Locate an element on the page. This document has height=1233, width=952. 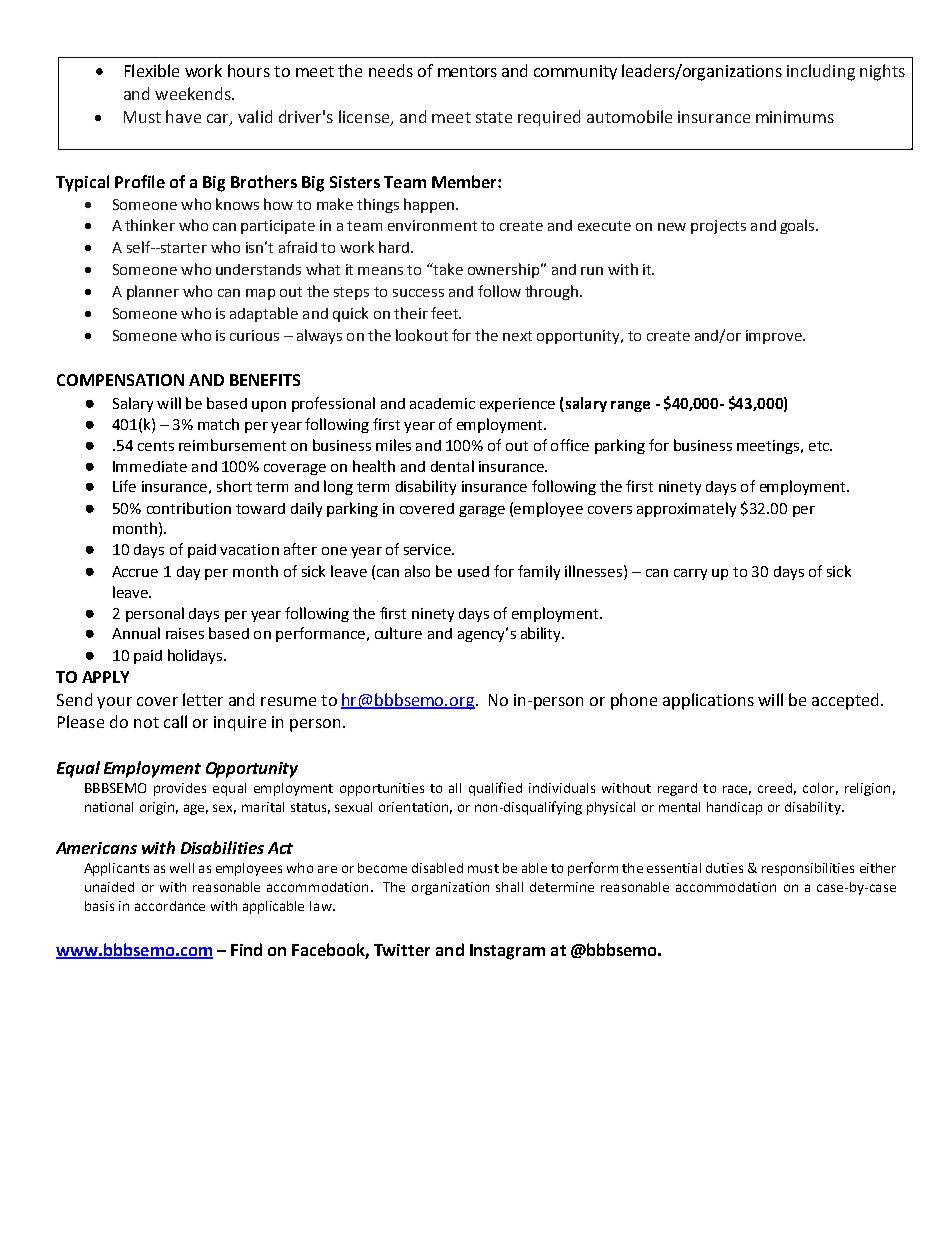
state is located at coordinates (494, 117).
